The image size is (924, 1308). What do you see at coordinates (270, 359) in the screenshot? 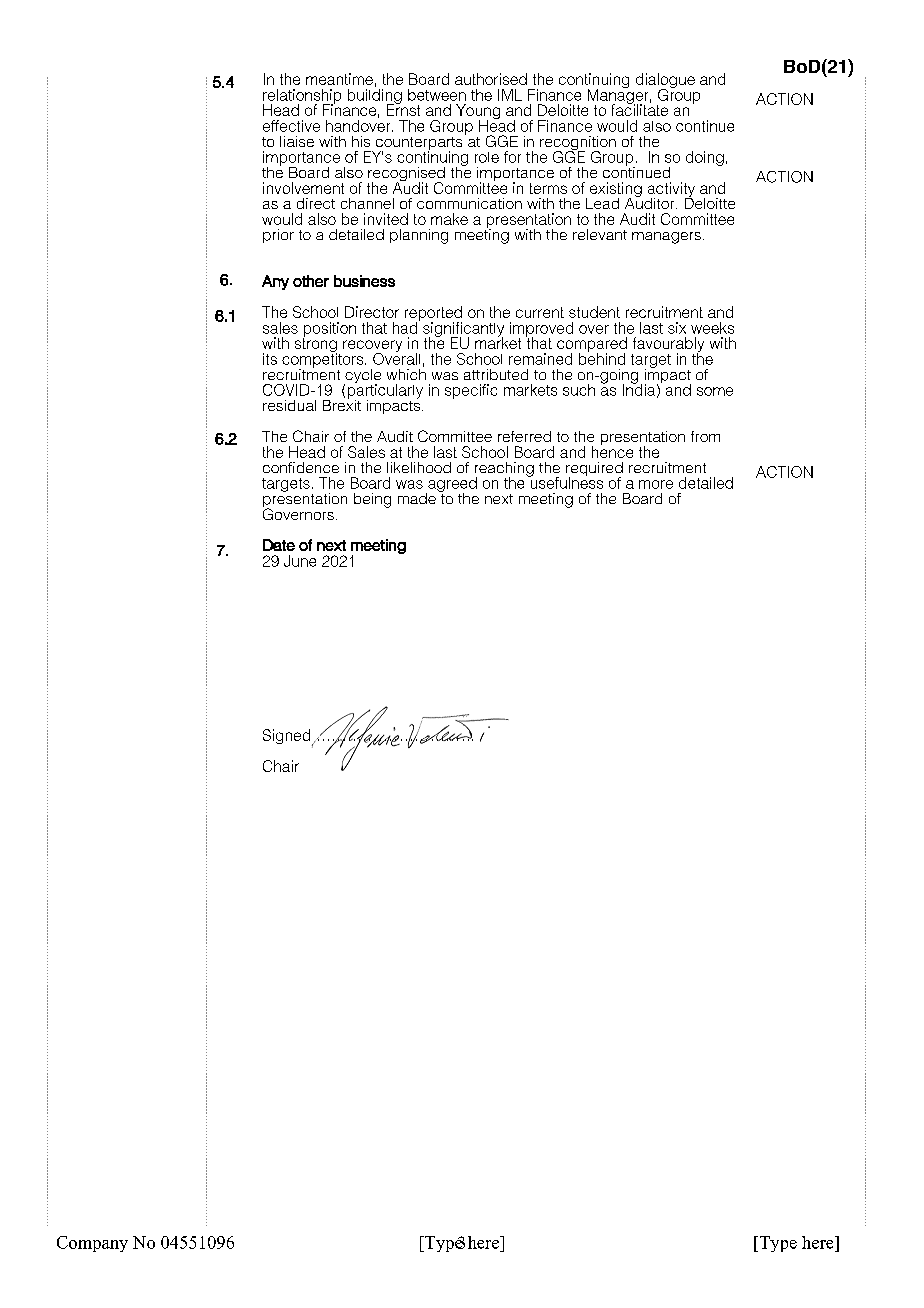
I see `its` at bounding box center [270, 359].
